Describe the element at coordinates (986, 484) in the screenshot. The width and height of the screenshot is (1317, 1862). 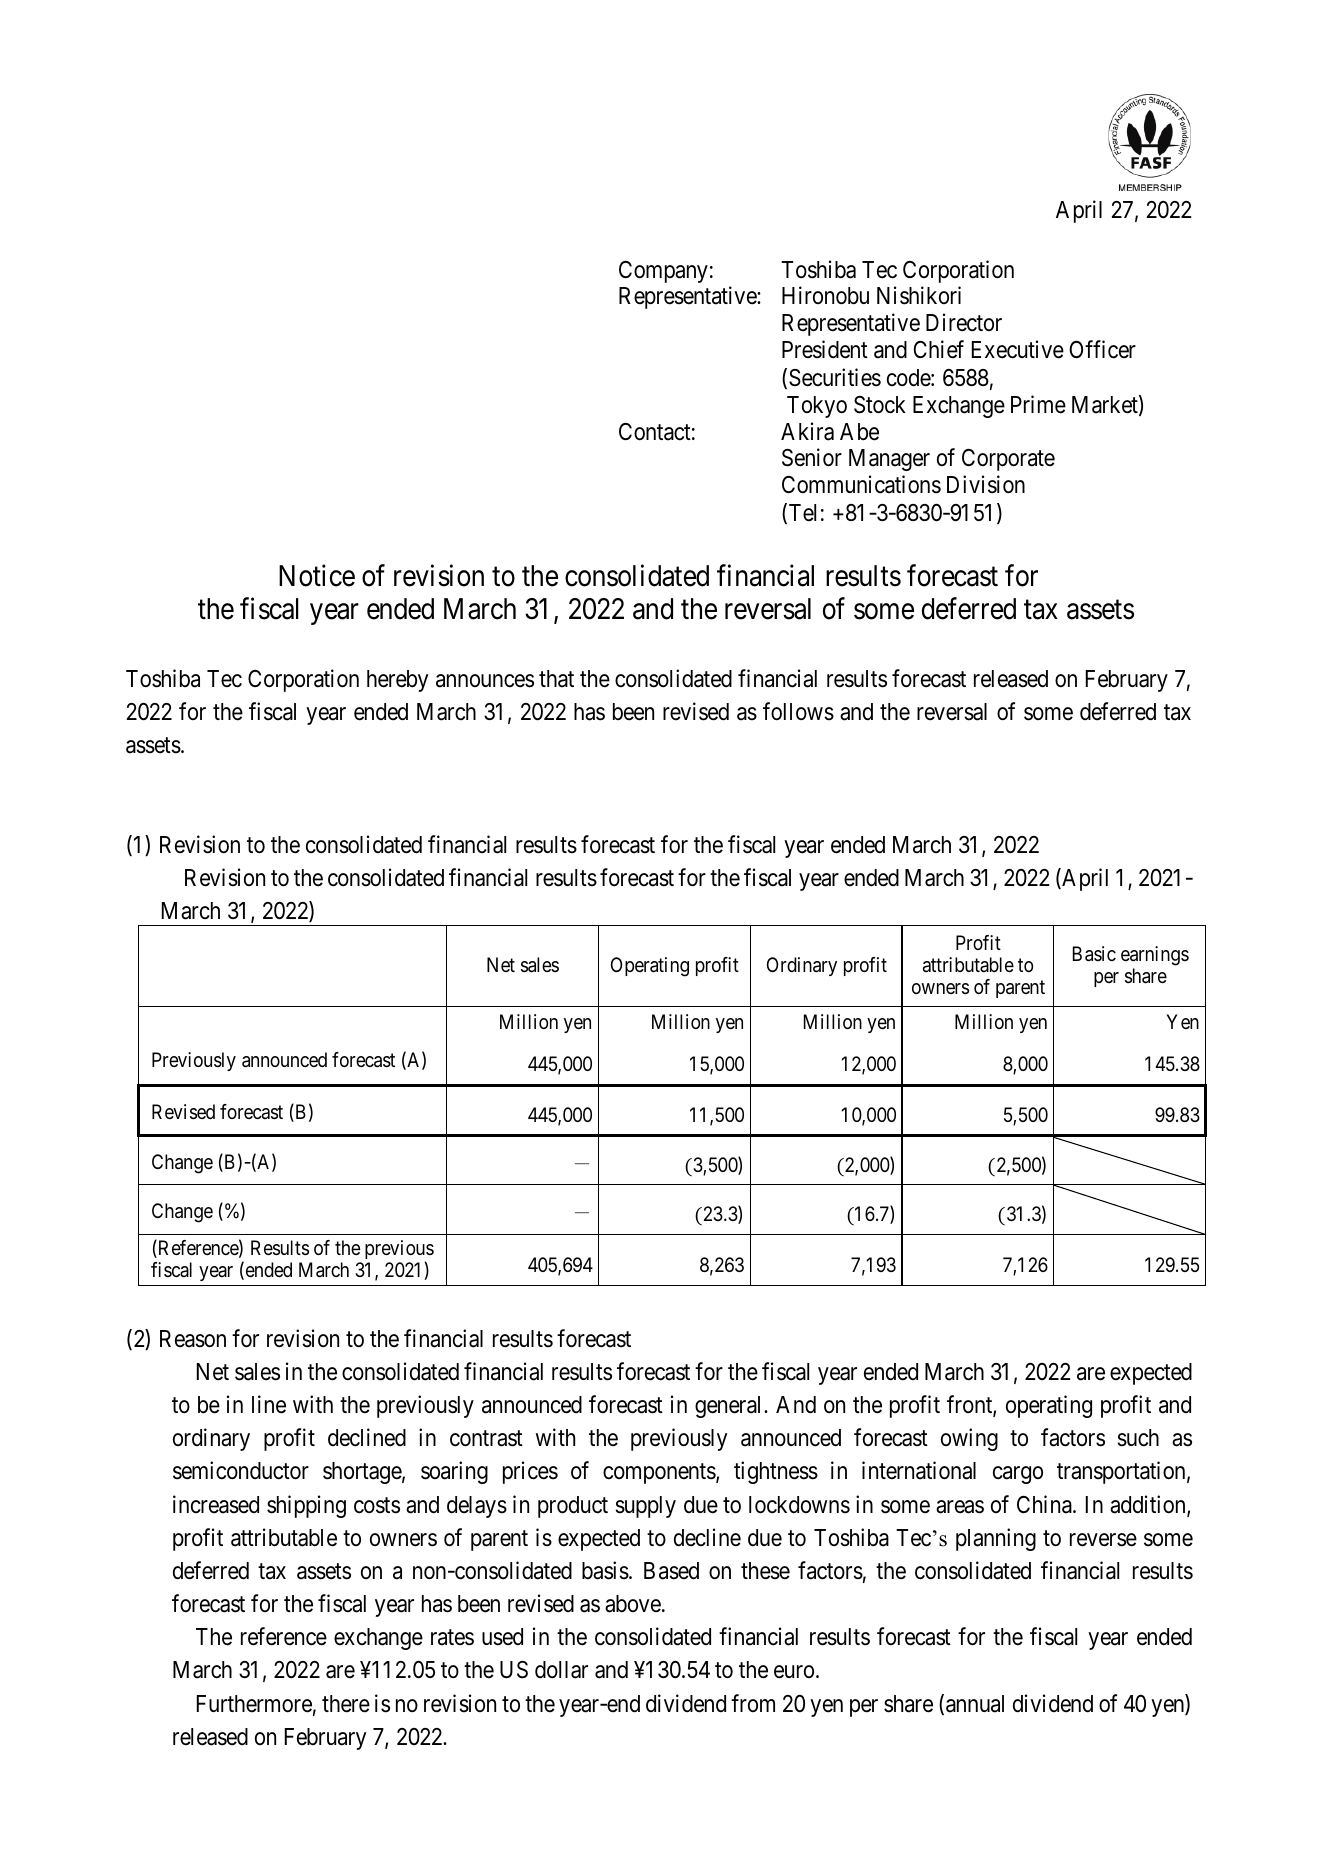
I see `Division` at that location.
